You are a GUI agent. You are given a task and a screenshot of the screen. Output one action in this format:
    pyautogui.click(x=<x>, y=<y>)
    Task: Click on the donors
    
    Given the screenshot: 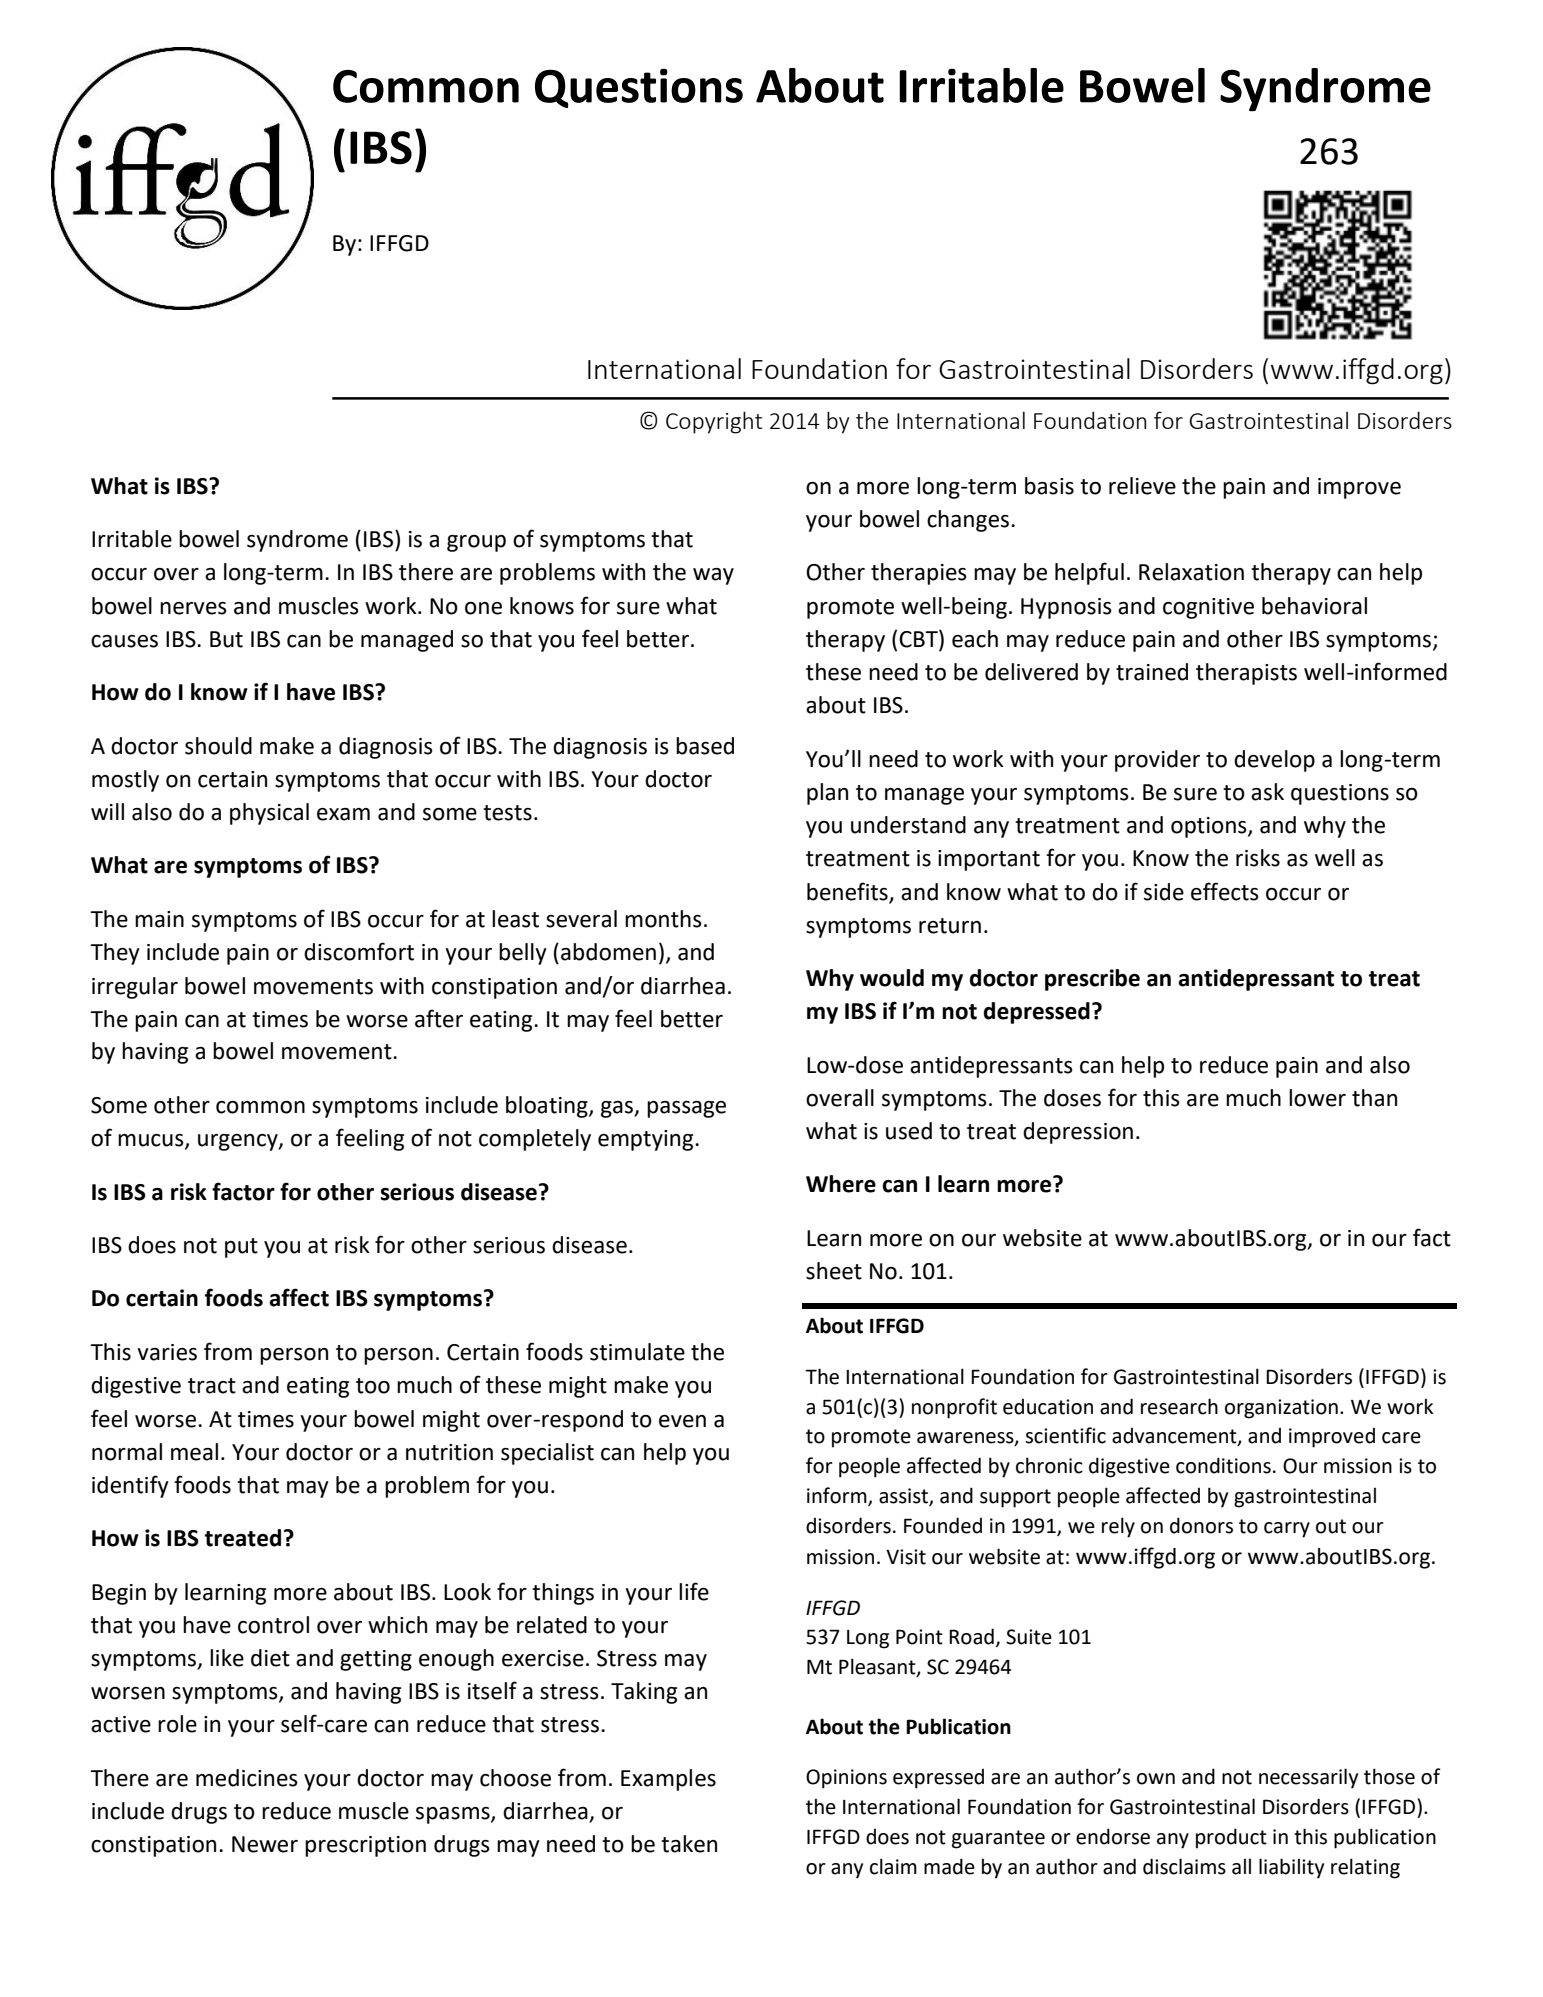 What is the action you would take?
    pyautogui.click(x=1201, y=1525)
